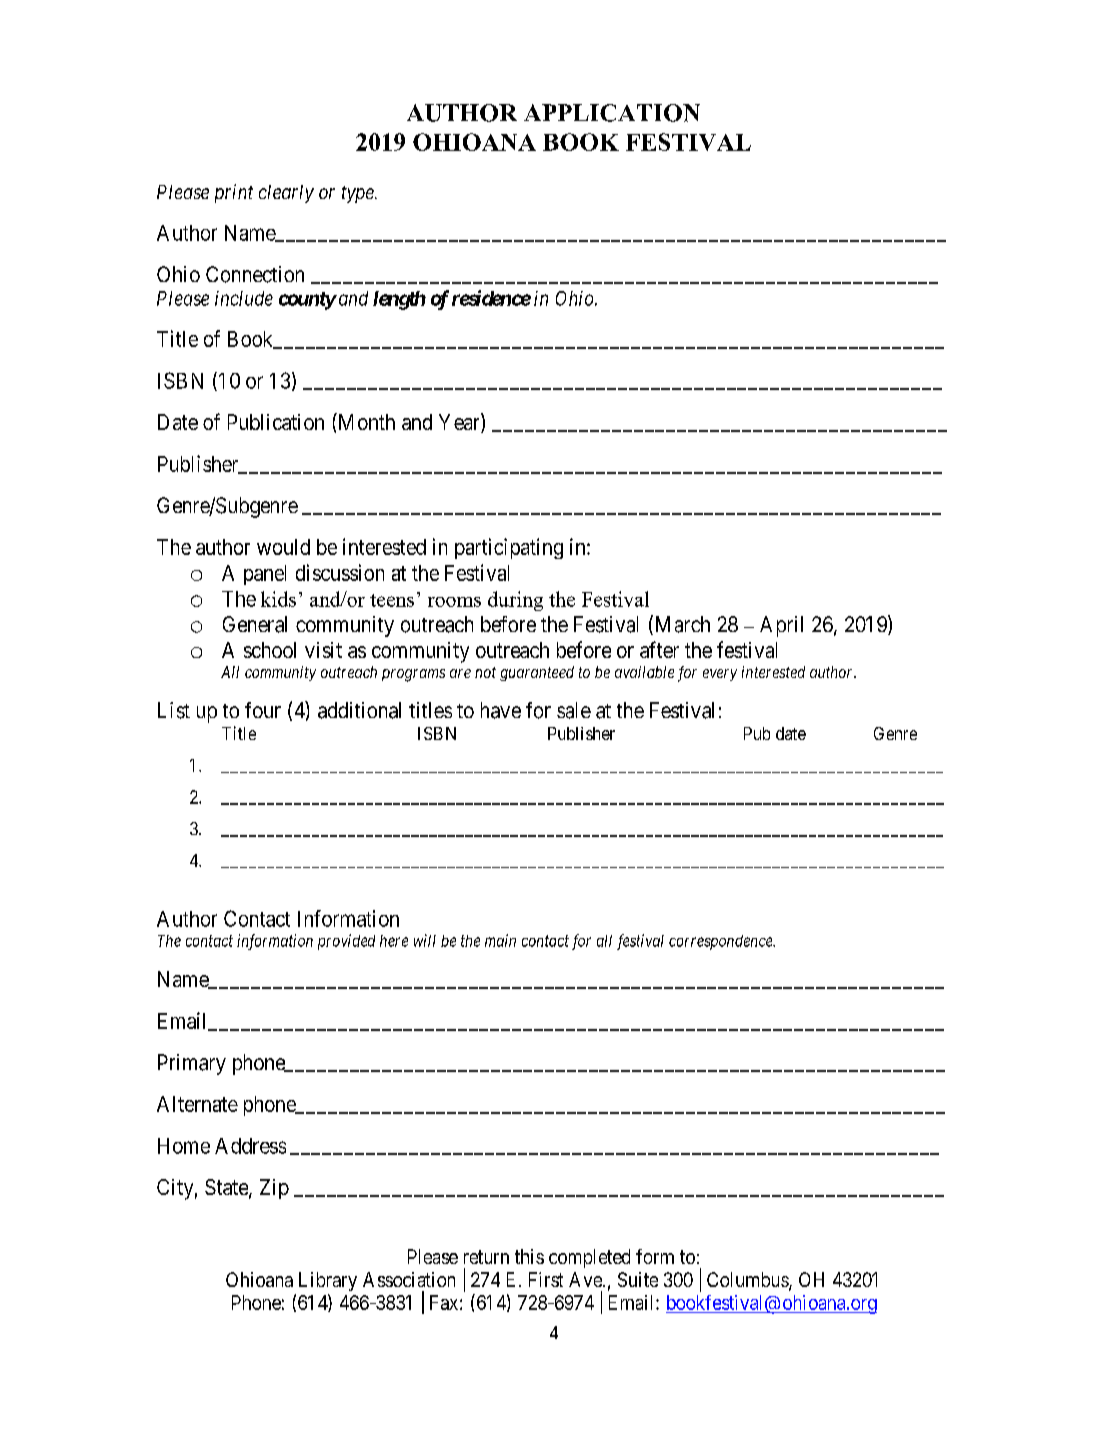 The width and height of the page is (1107, 1433). Describe the element at coordinates (359, 194) in the page. I see `type` at that location.
